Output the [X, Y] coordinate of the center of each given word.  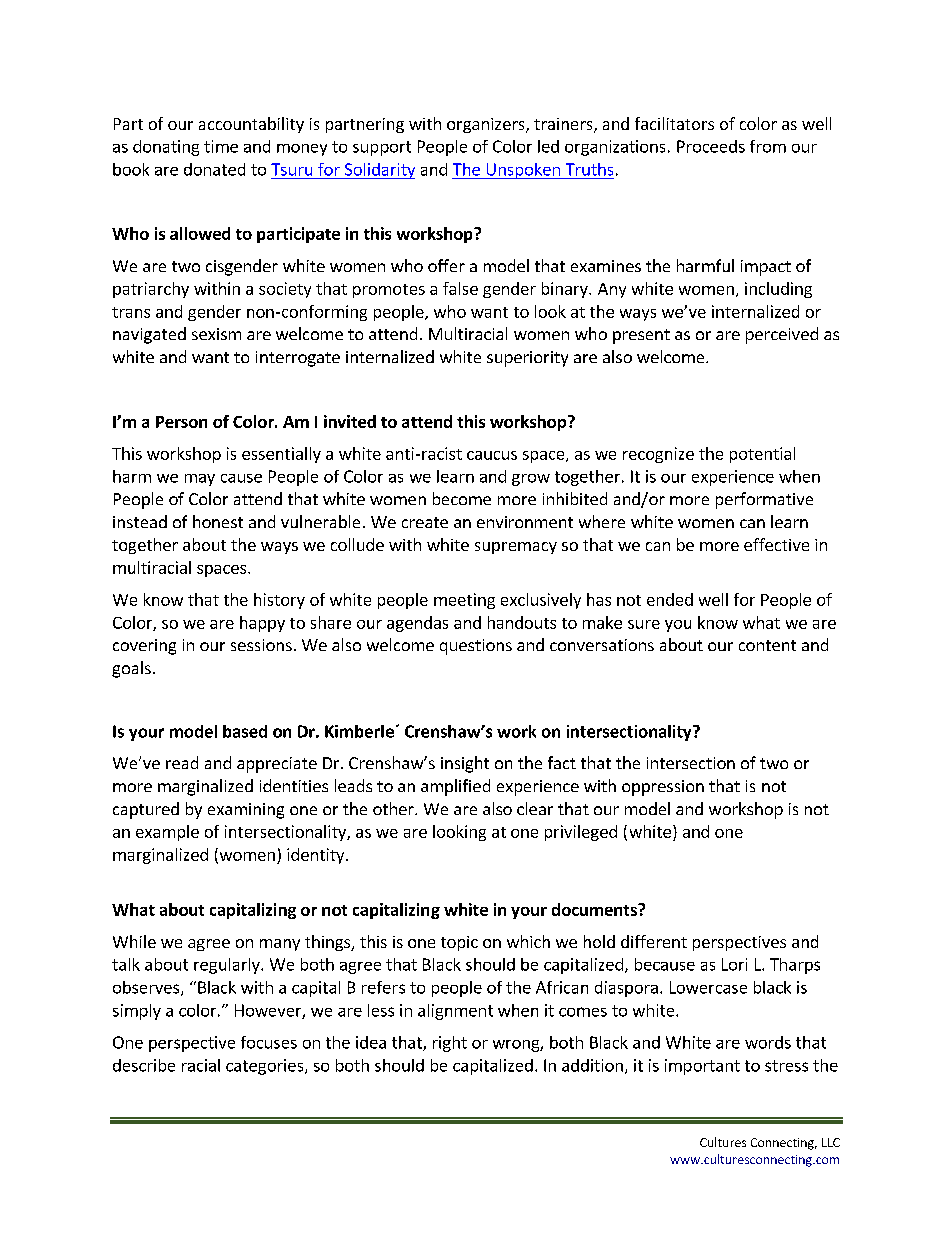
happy [262, 624]
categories [266, 1067]
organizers [487, 125]
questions [476, 647]
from [768, 146]
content [767, 645]
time [221, 146]
